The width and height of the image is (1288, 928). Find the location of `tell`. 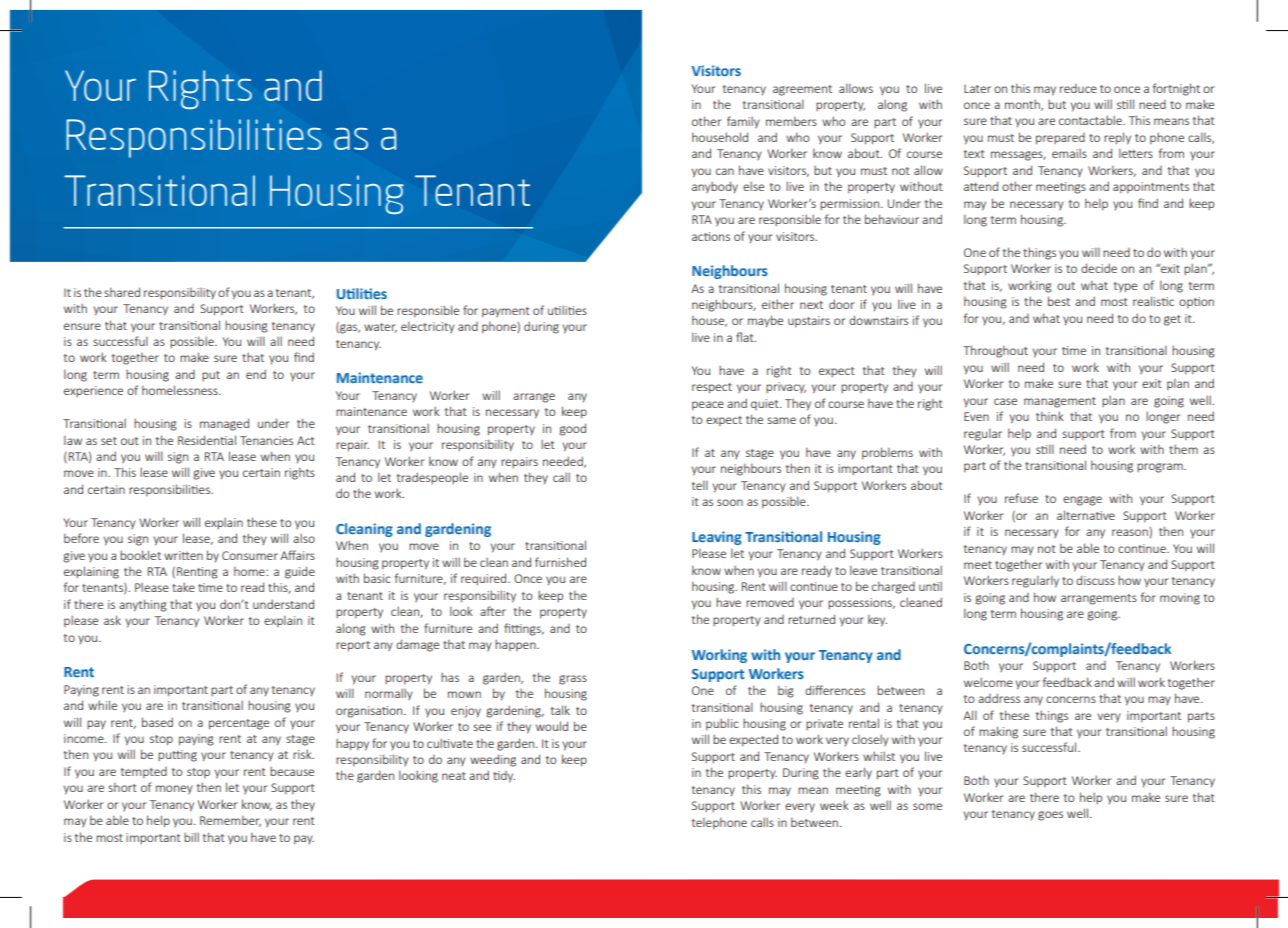

tell is located at coordinates (700, 485).
